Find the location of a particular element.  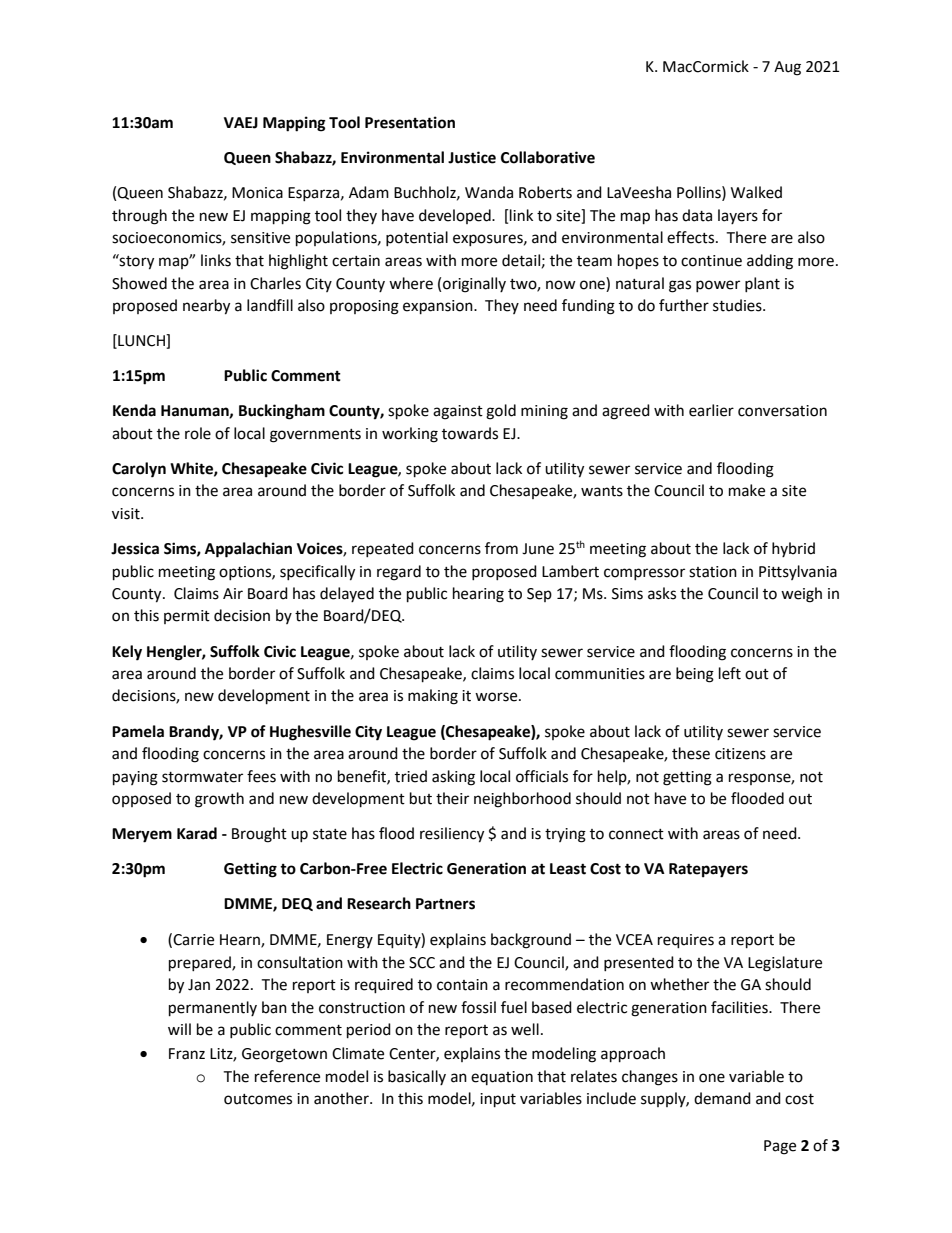

demand is located at coordinates (722, 1098).
